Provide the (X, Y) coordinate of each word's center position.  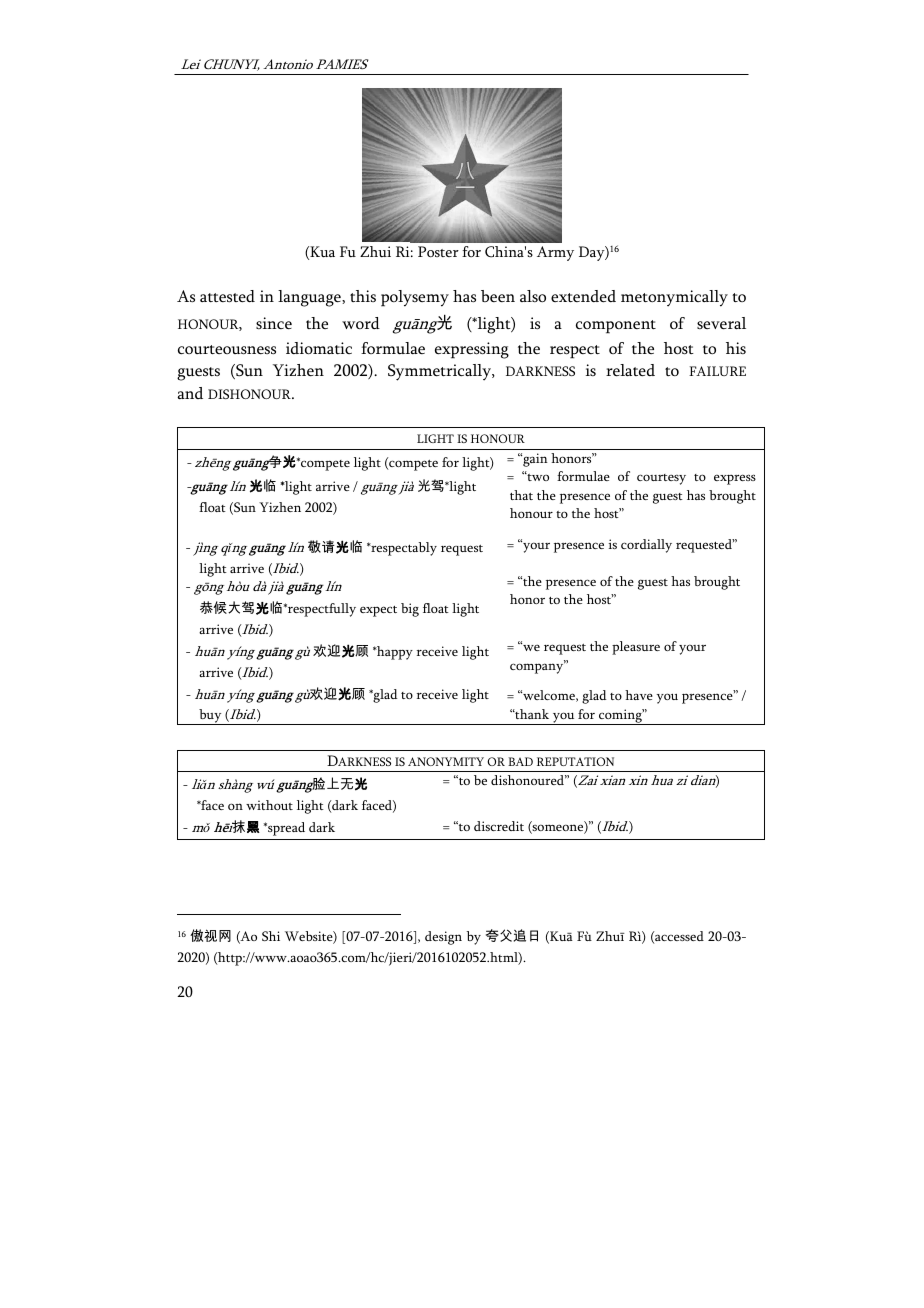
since (274, 323)
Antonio (288, 64)
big (410, 610)
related (630, 370)
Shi (271, 936)
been (498, 296)
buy (210, 717)
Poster (438, 251)
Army (555, 253)
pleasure (636, 648)
